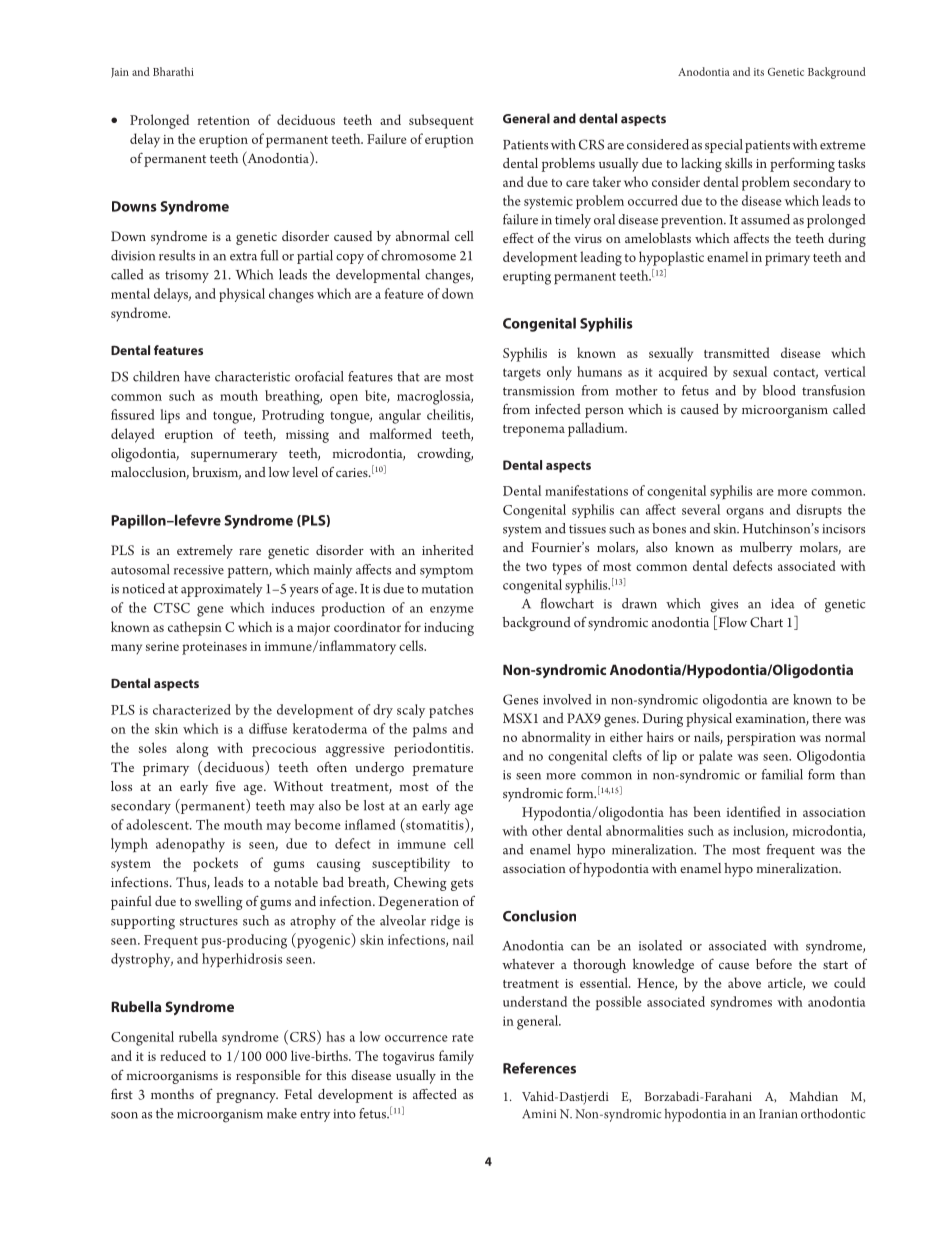  I want to click on family, so click(456, 1057).
